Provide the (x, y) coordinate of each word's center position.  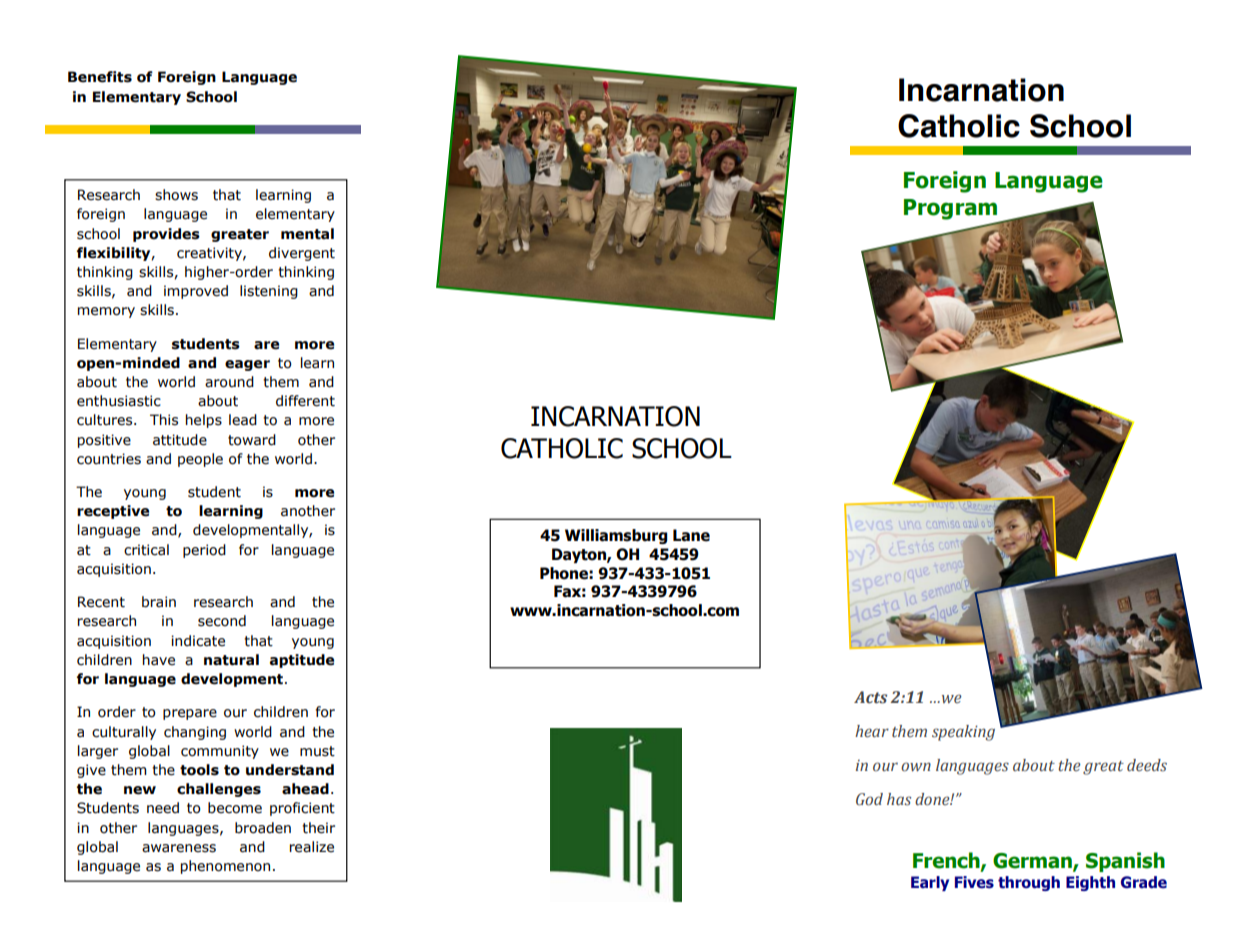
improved (196, 292)
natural (231, 660)
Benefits (100, 77)
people (200, 460)
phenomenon (225, 867)
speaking (963, 733)
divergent (302, 254)
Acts (870, 697)
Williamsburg (616, 536)
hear (872, 731)
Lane (691, 535)
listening (269, 292)
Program (950, 209)
